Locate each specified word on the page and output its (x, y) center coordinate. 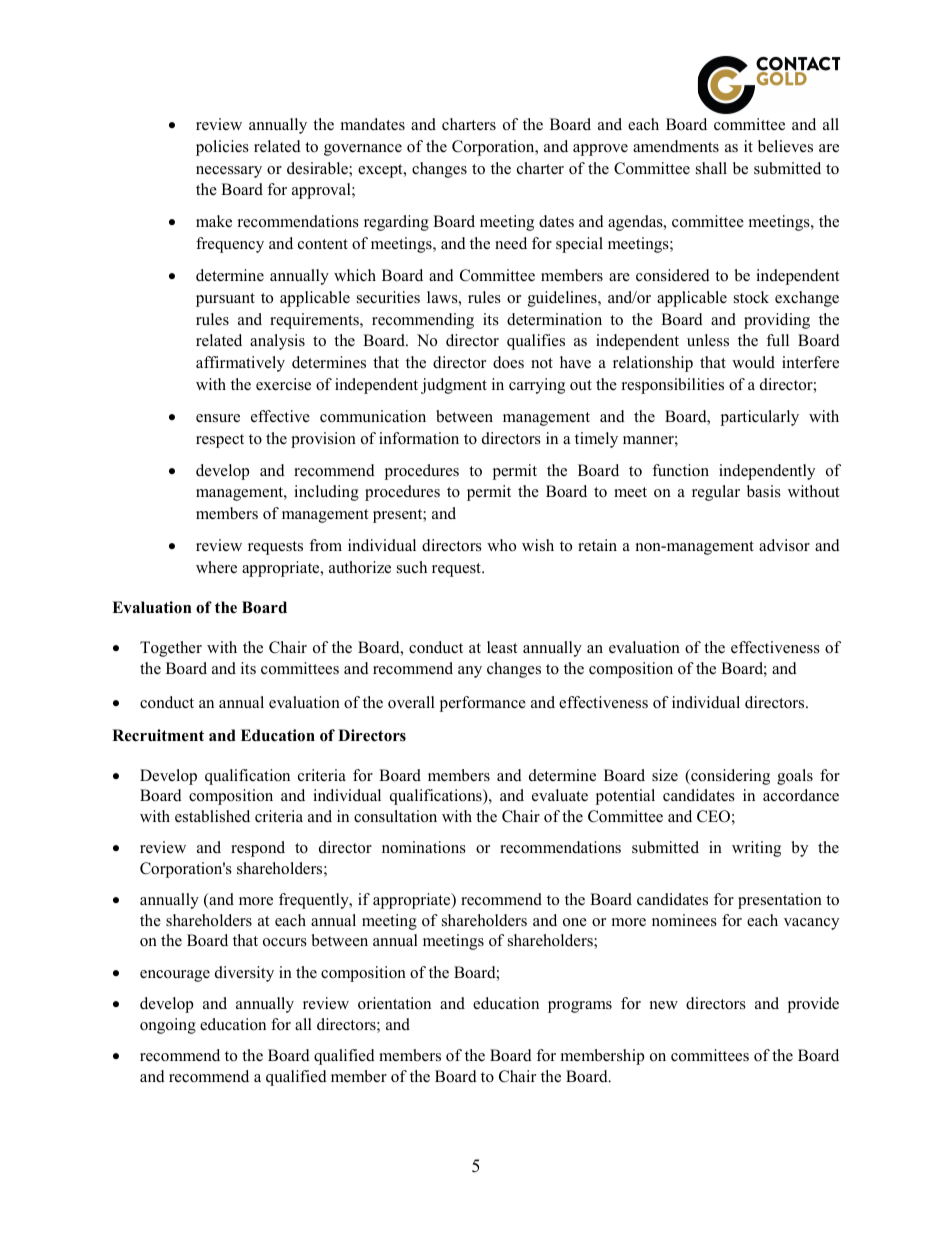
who (501, 545)
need (511, 243)
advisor (784, 545)
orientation (394, 1003)
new (664, 1005)
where (216, 567)
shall (711, 168)
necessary (229, 172)
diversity (244, 974)
